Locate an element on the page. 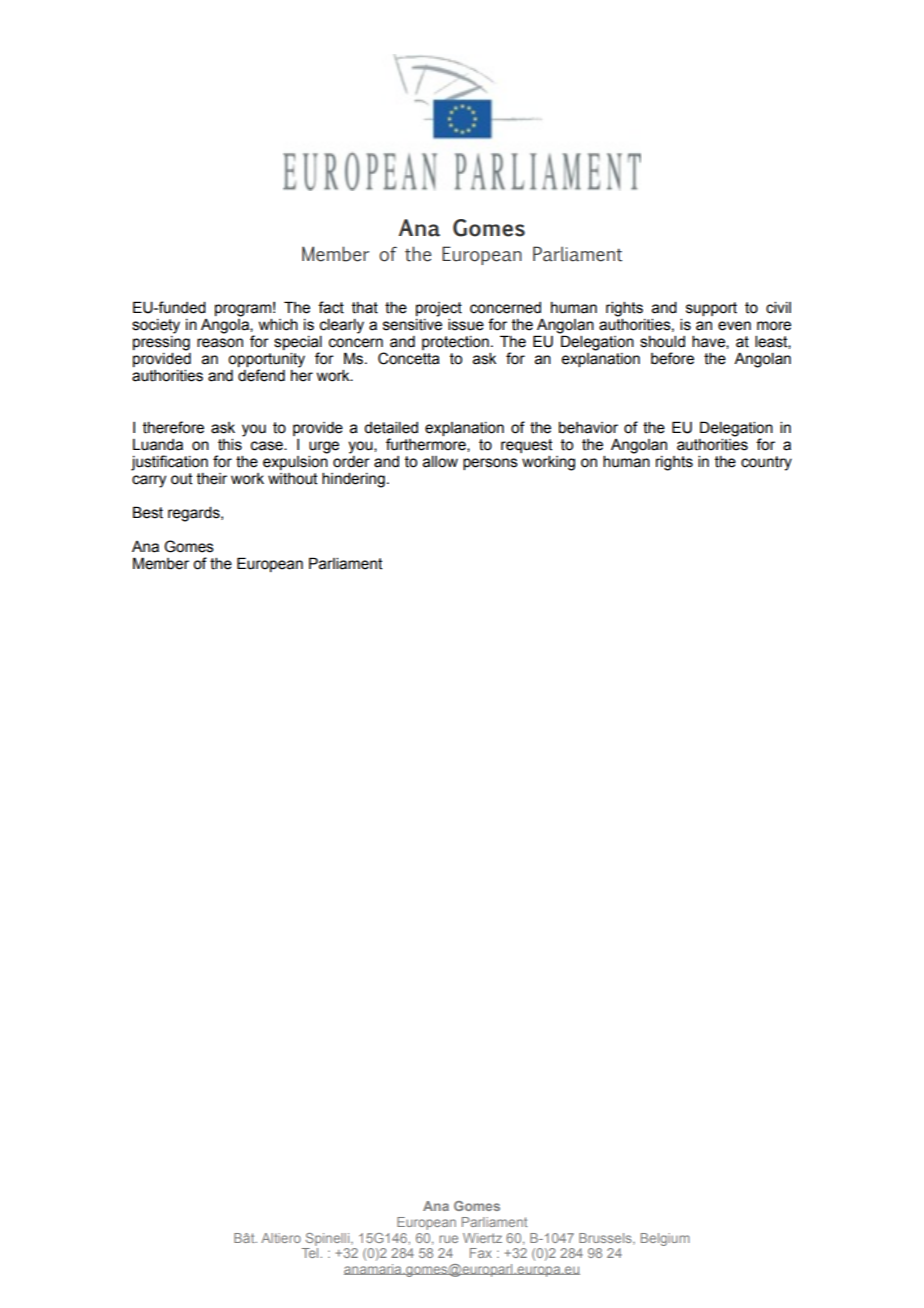  Belgium is located at coordinates (665, 1239).
